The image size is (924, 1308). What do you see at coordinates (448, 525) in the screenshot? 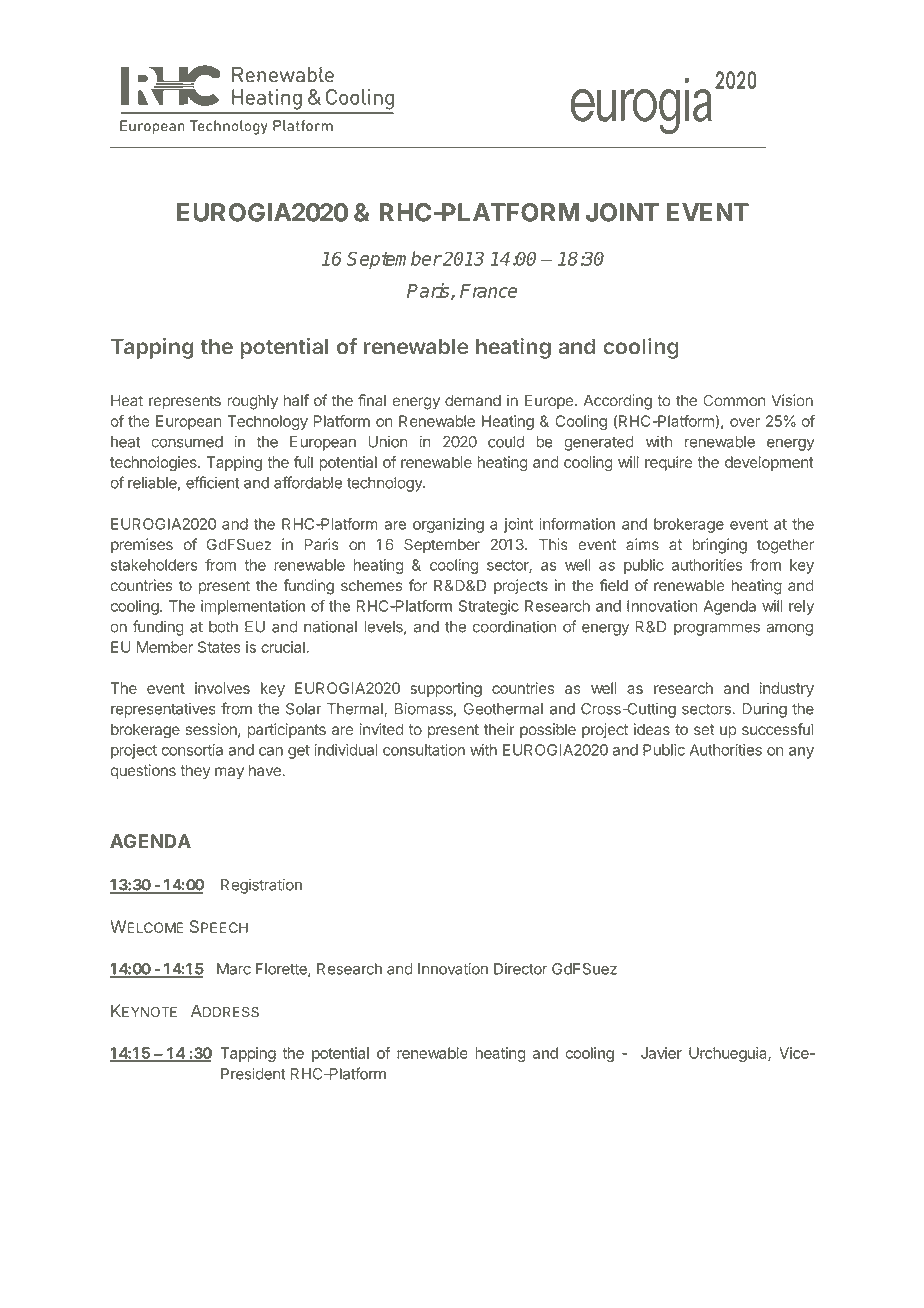
I see `organizing` at bounding box center [448, 525].
